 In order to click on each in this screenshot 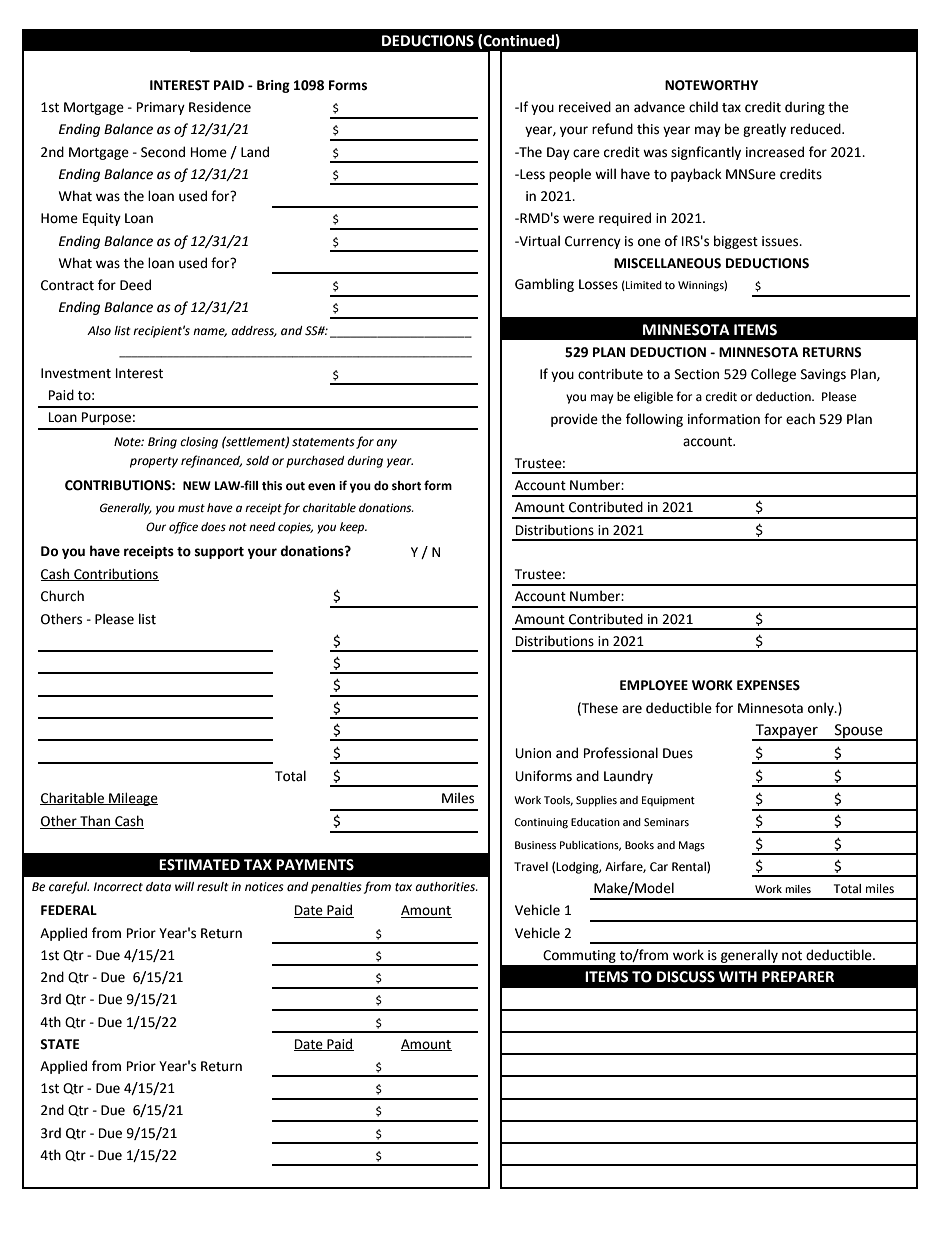, I will do `click(800, 419)`.
